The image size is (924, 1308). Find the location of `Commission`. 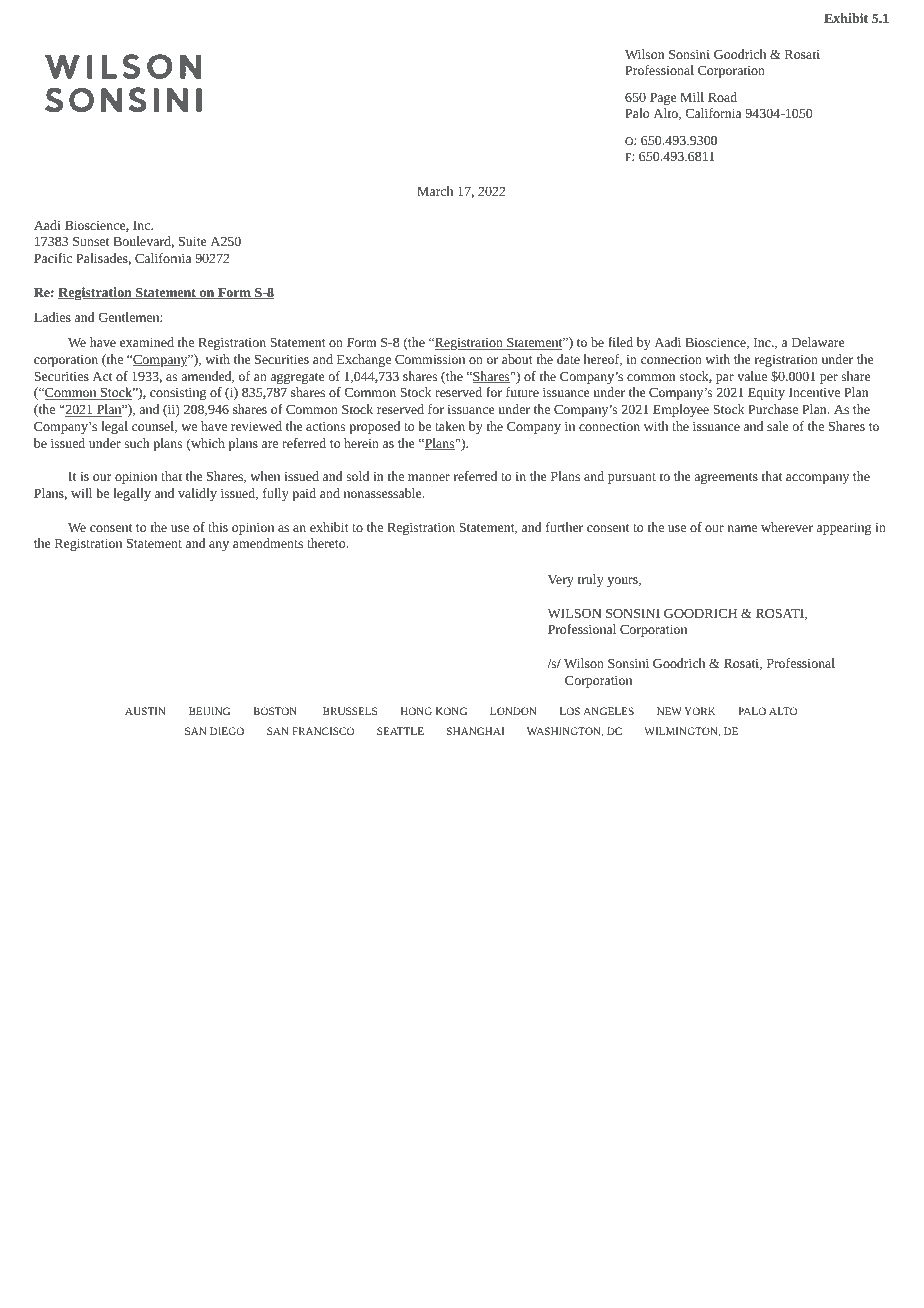

Commission is located at coordinates (430, 359).
